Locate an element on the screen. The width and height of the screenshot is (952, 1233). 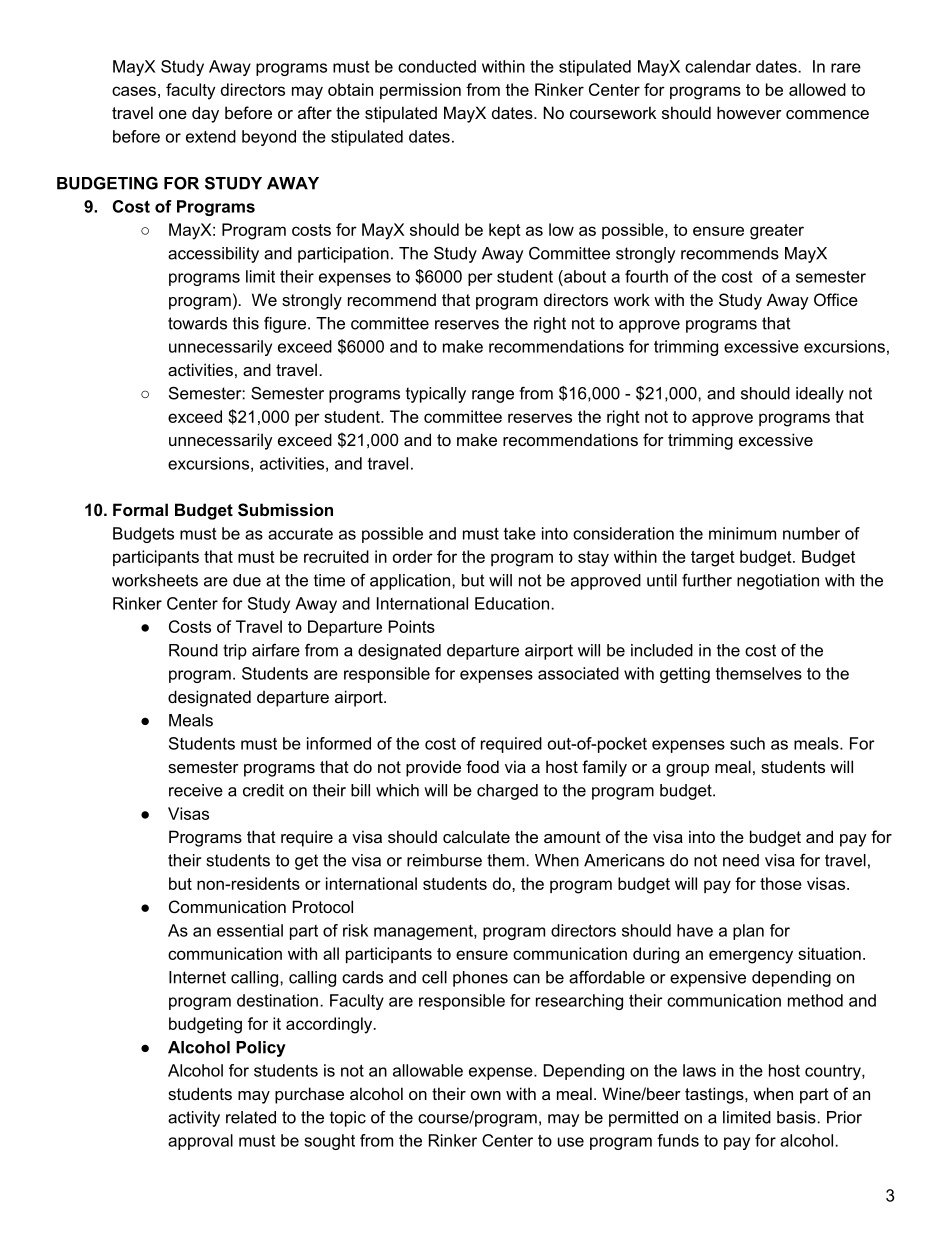
basis is located at coordinates (797, 1117).
